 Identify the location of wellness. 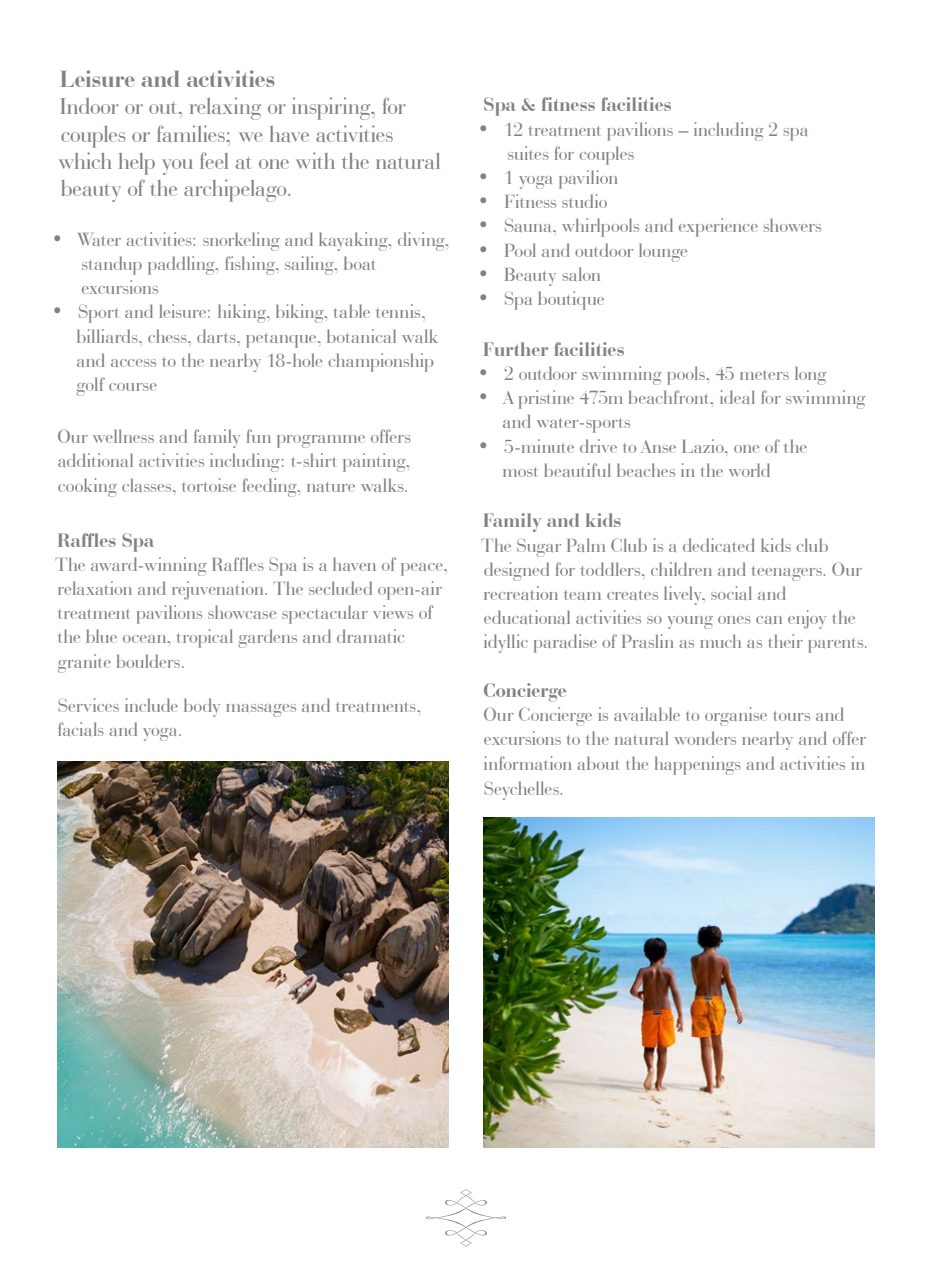
(123, 436).
